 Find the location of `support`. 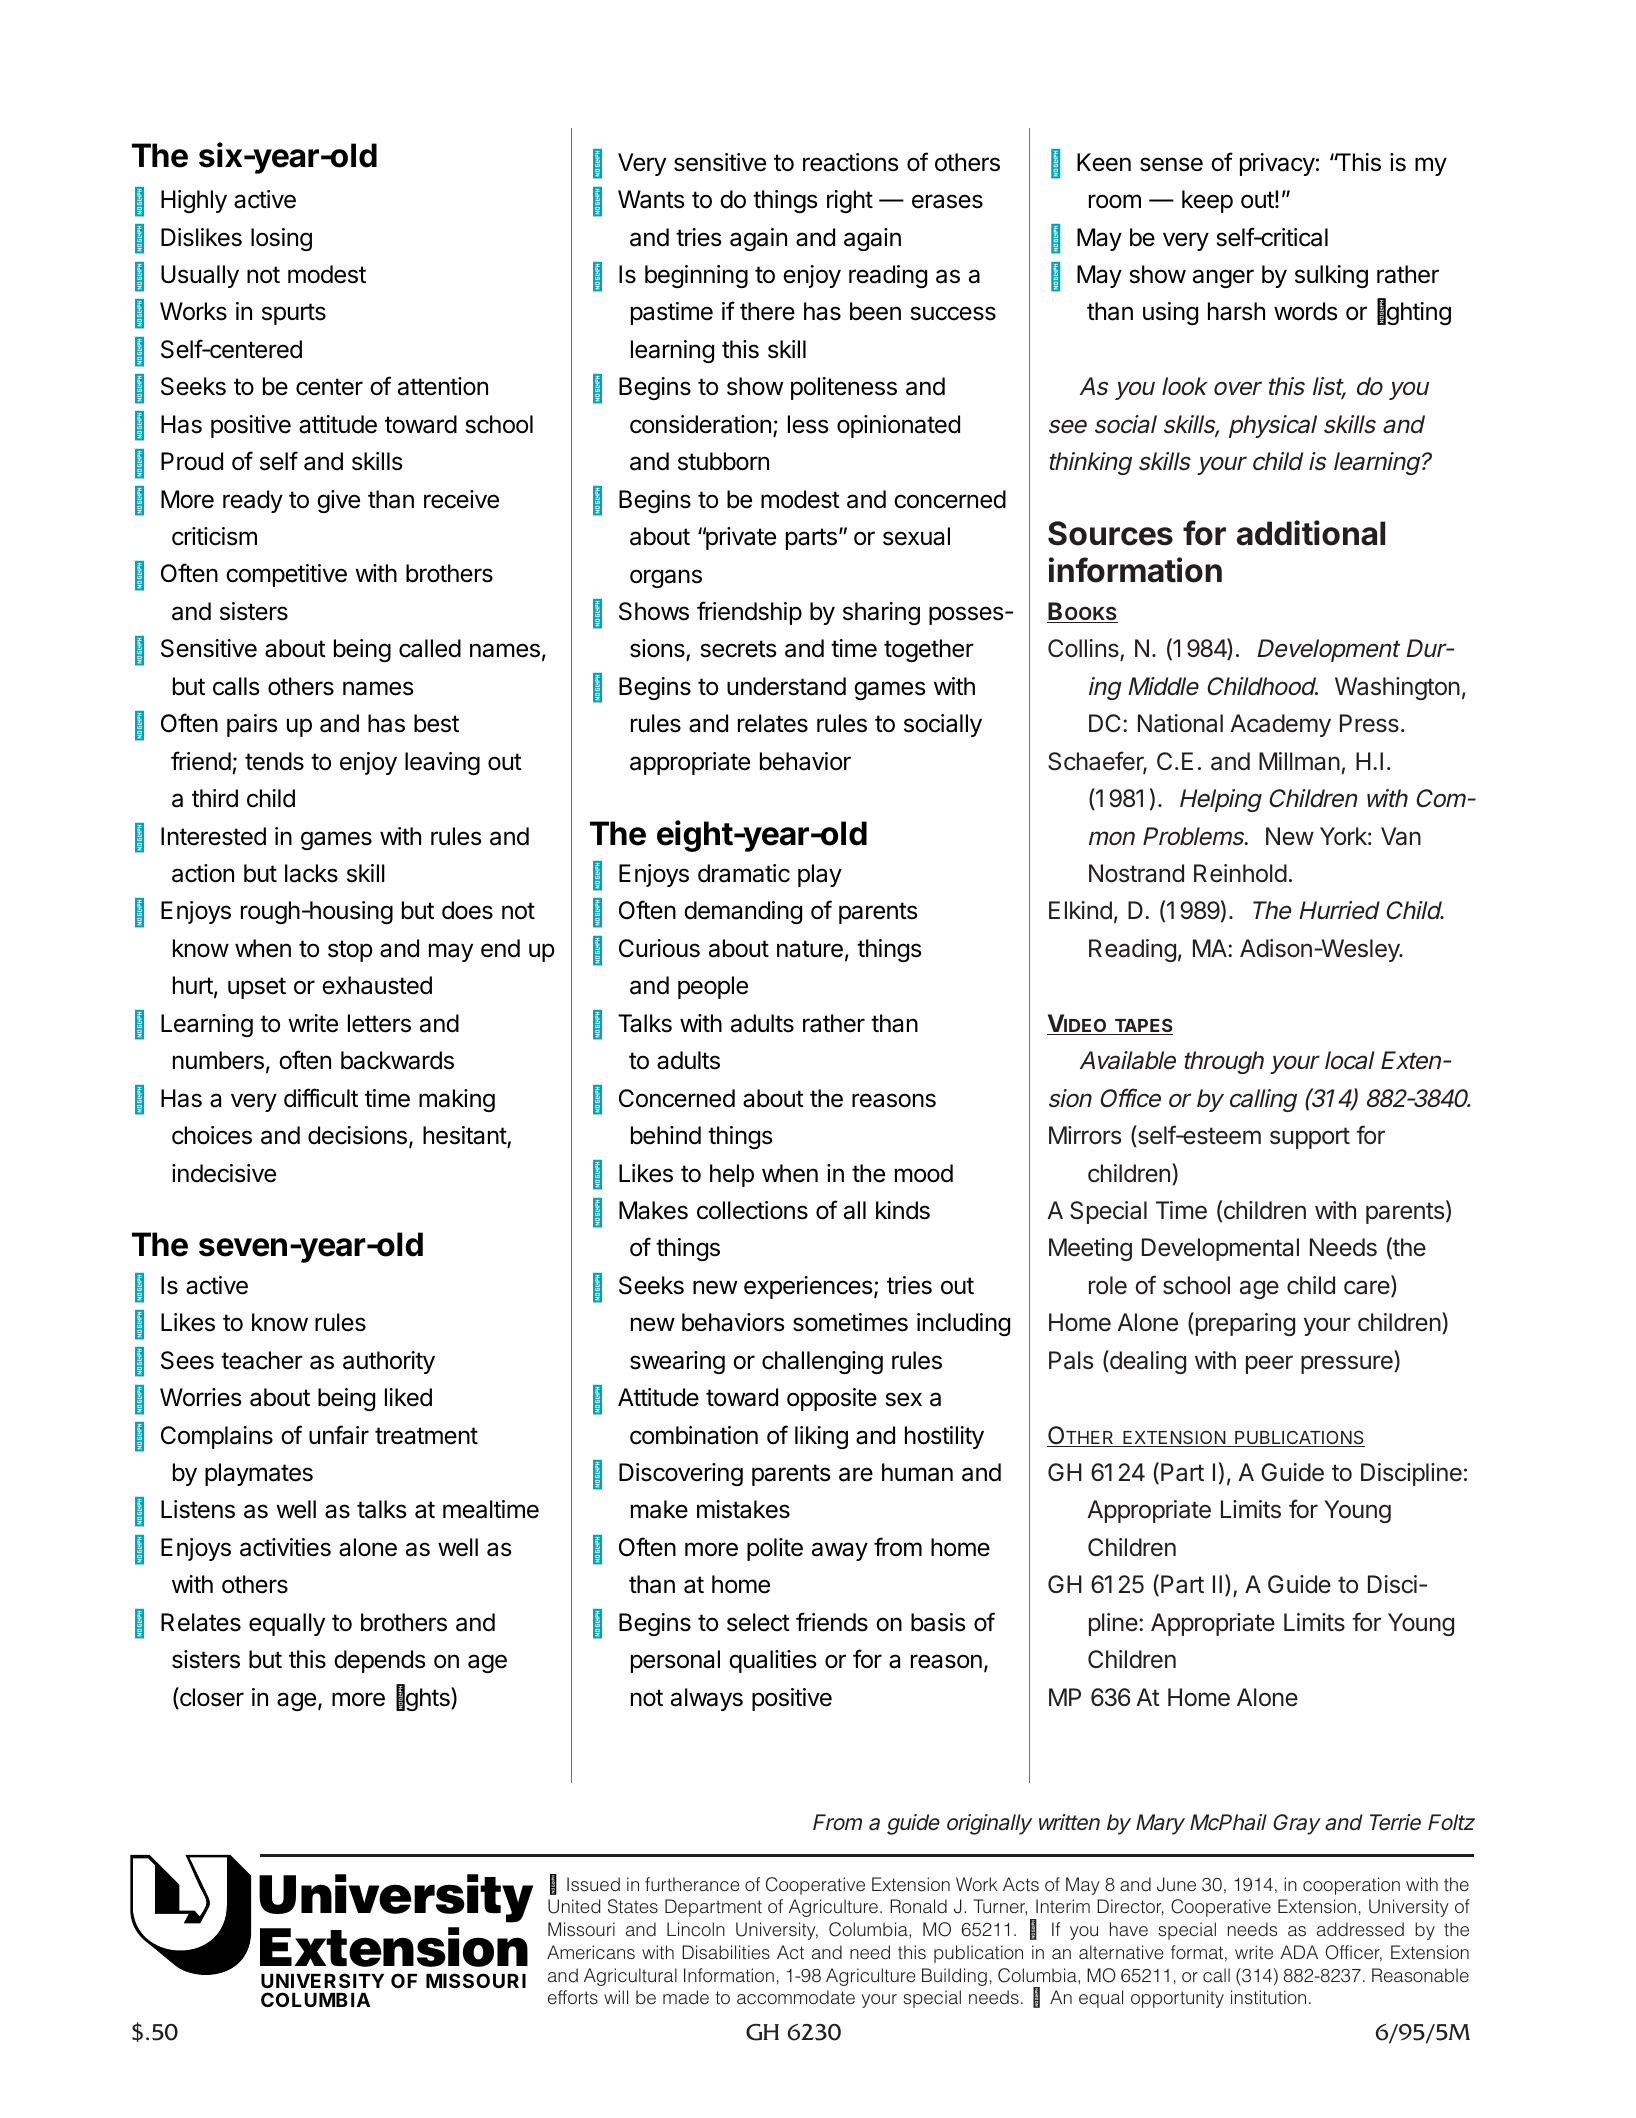

support is located at coordinates (1310, 1138).
